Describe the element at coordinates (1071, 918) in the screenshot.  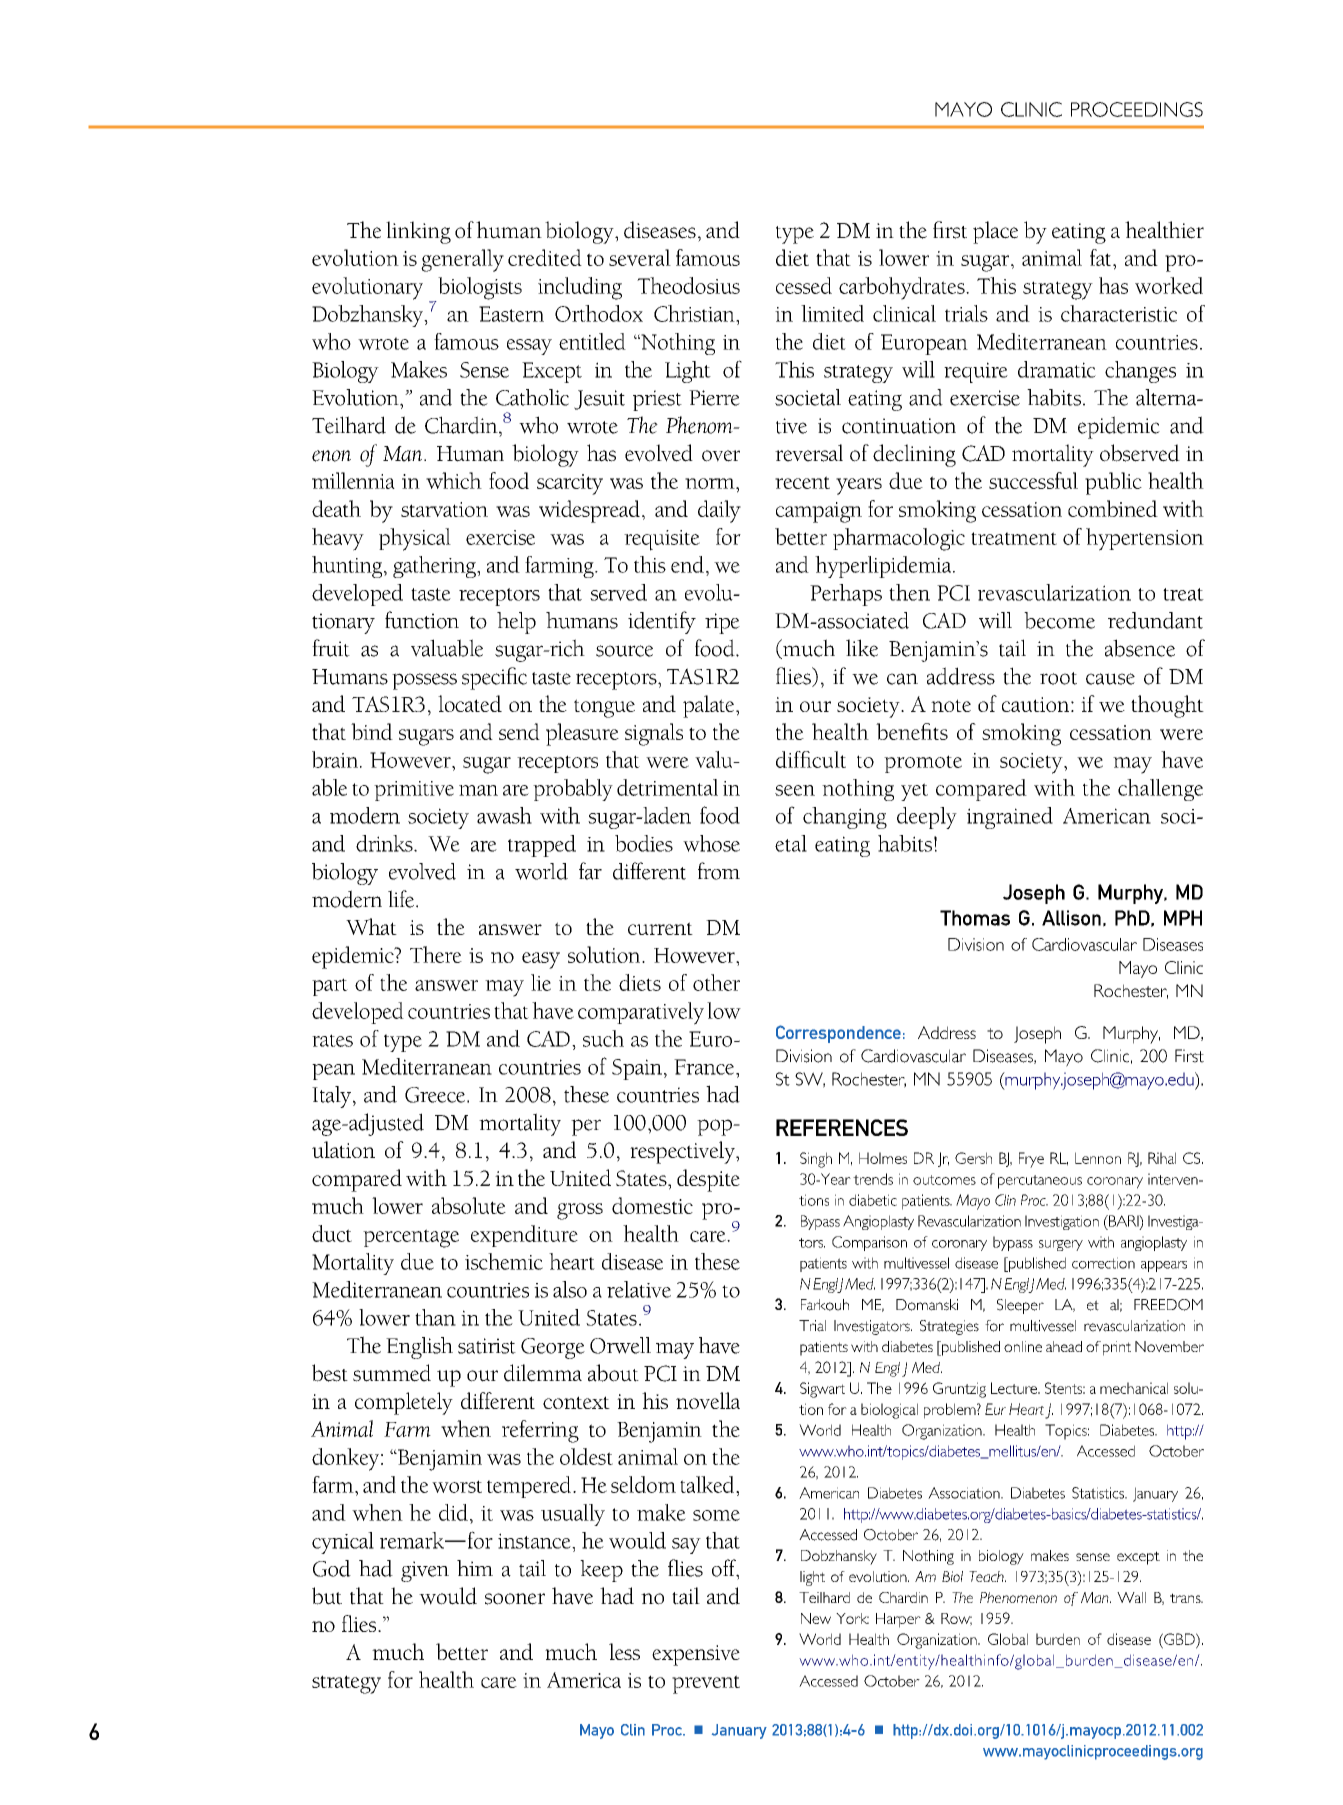
I see `Allison` at that location.
